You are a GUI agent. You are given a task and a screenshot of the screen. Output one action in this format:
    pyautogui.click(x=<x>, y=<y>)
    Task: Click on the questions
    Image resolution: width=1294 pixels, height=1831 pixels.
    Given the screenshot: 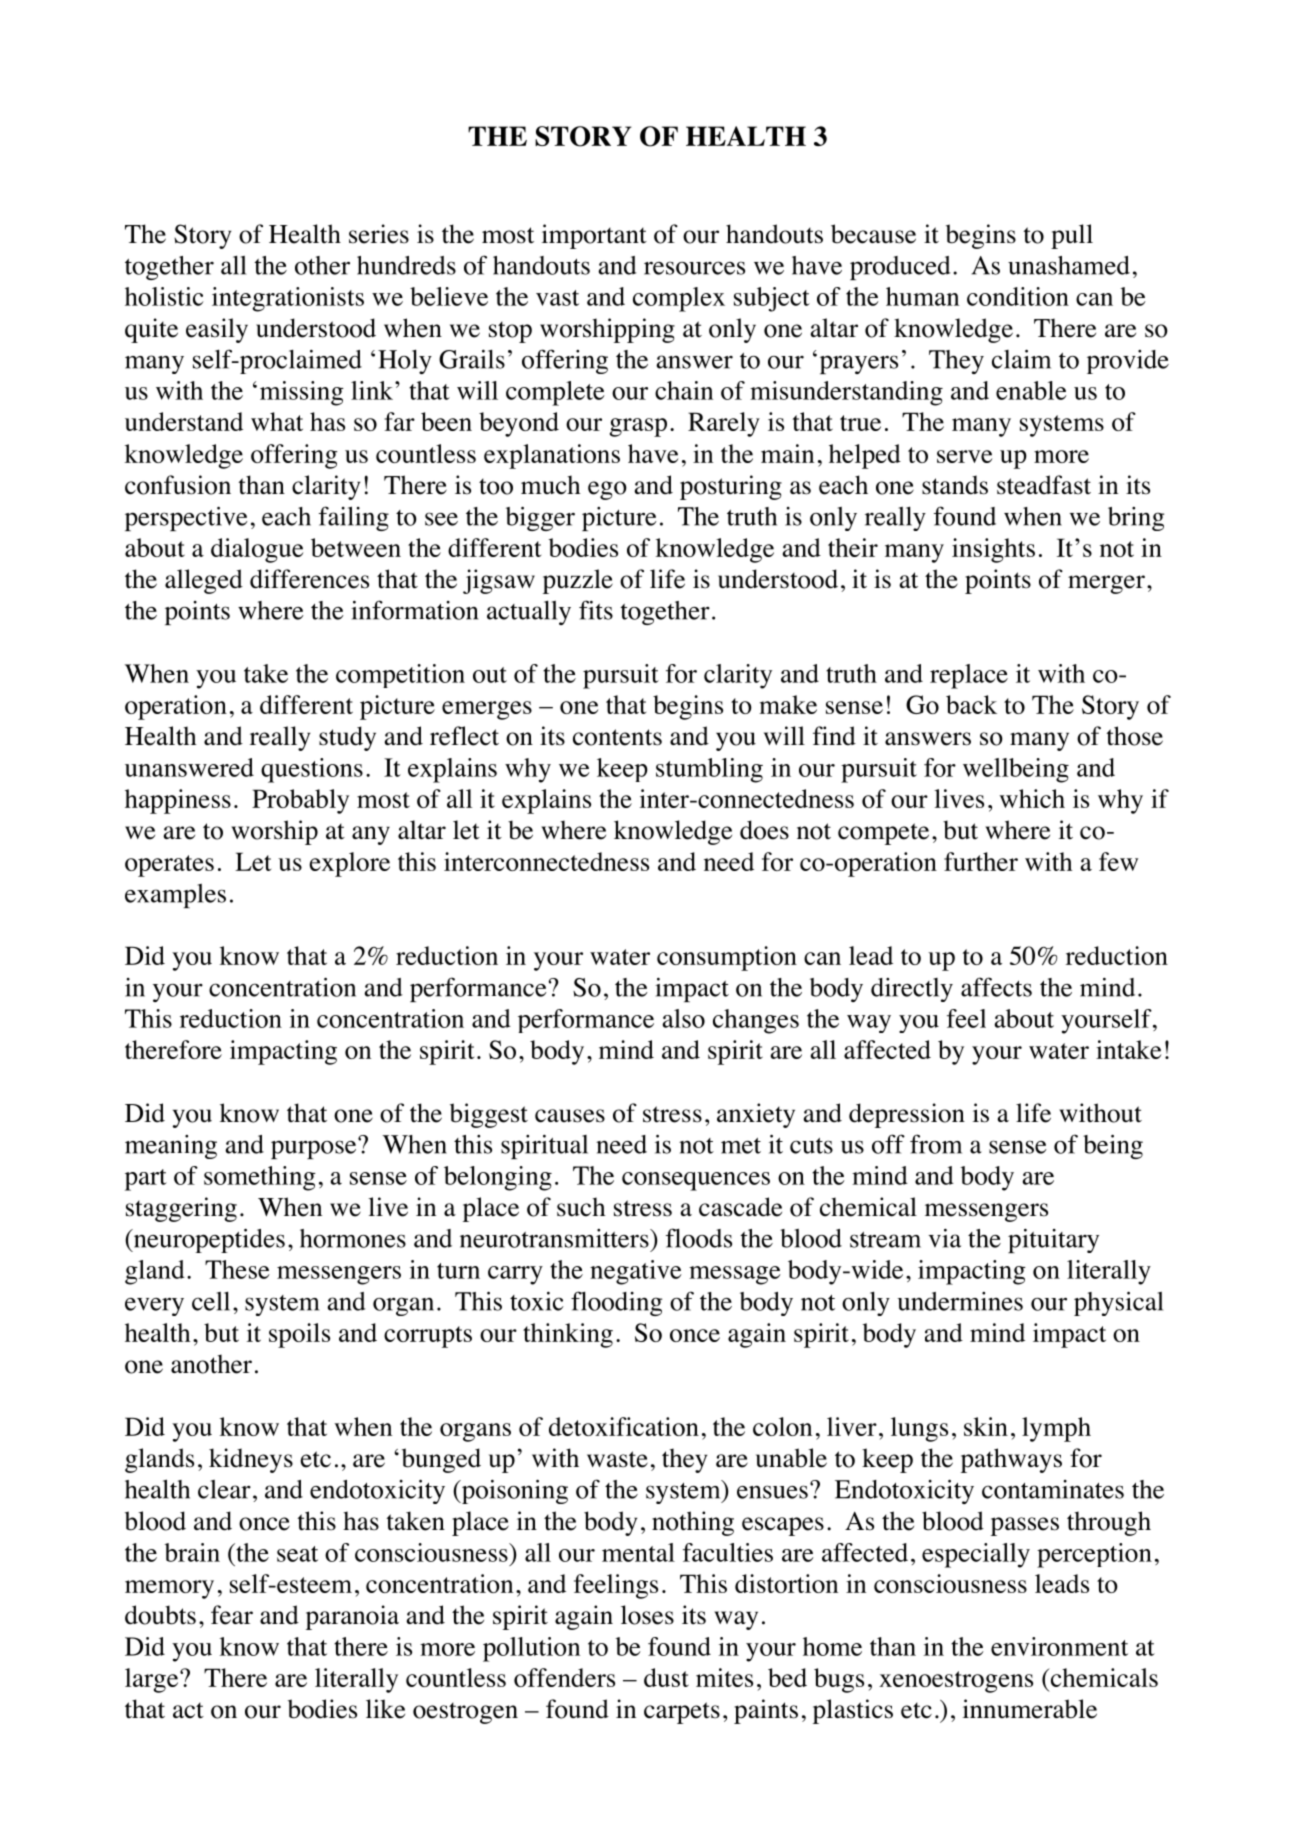 What is the action you would take?
    pyautogui.click(x=312, y=770)
